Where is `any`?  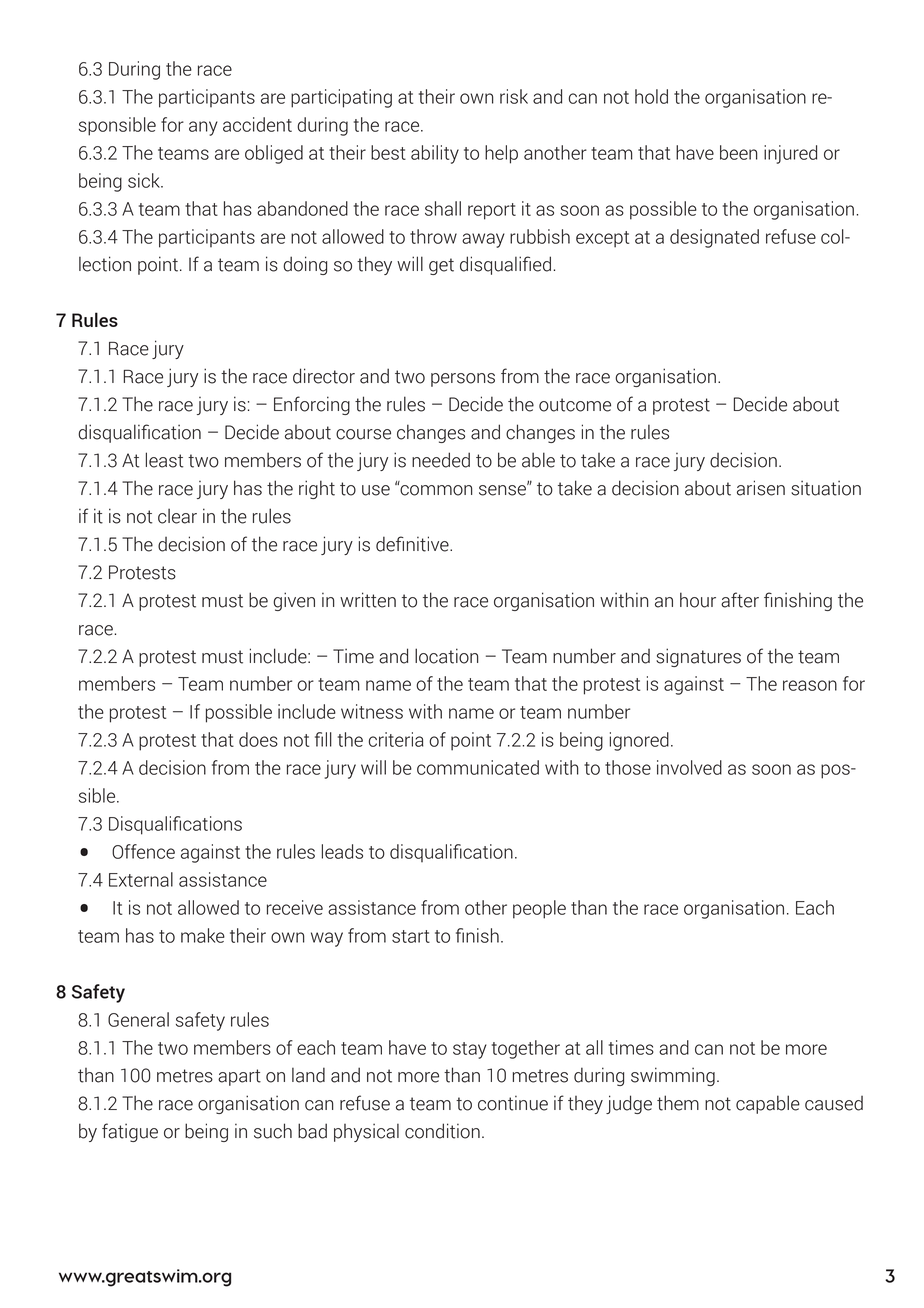 any is located at coordinates (203, 128).
